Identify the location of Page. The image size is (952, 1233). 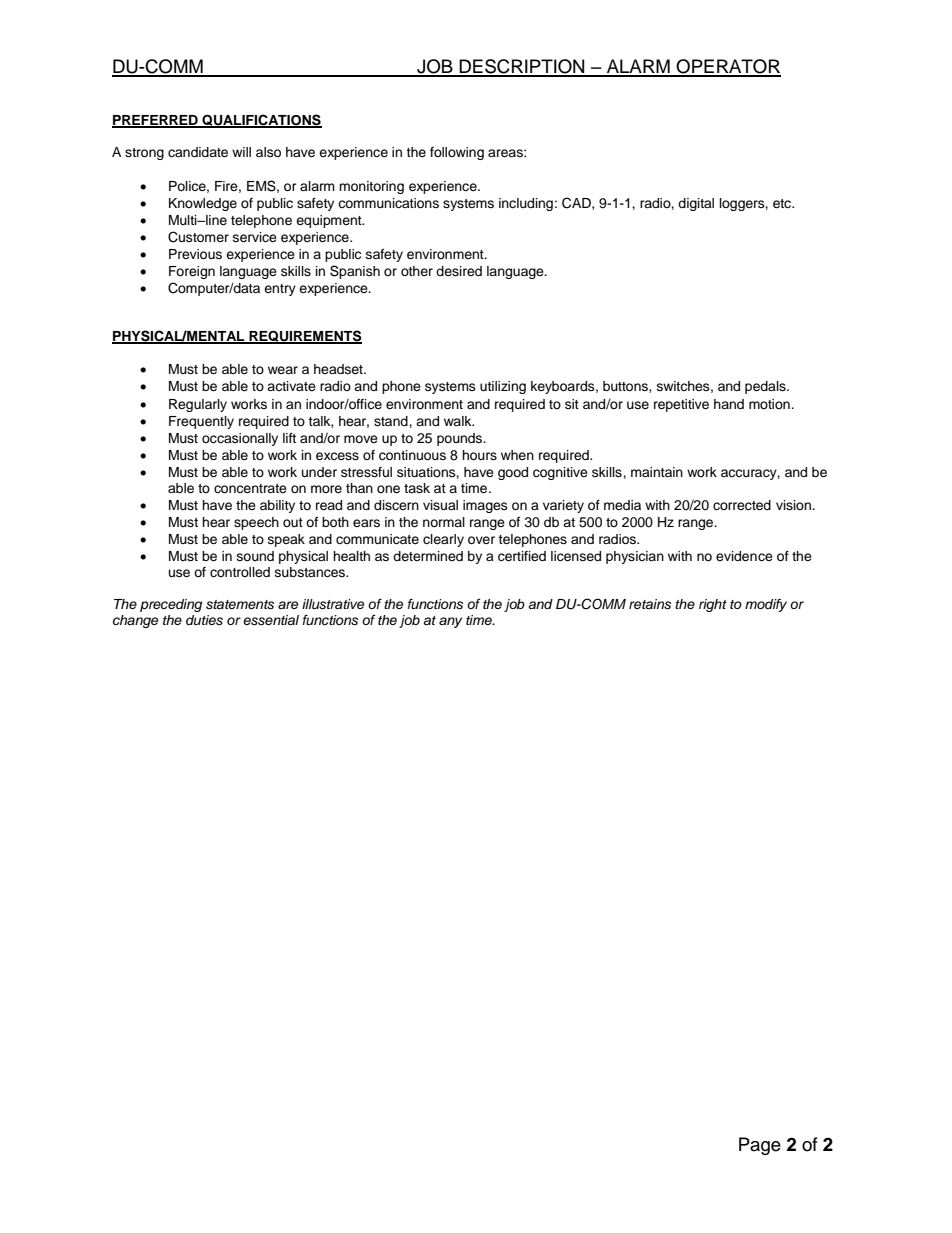
(760, 1146).
